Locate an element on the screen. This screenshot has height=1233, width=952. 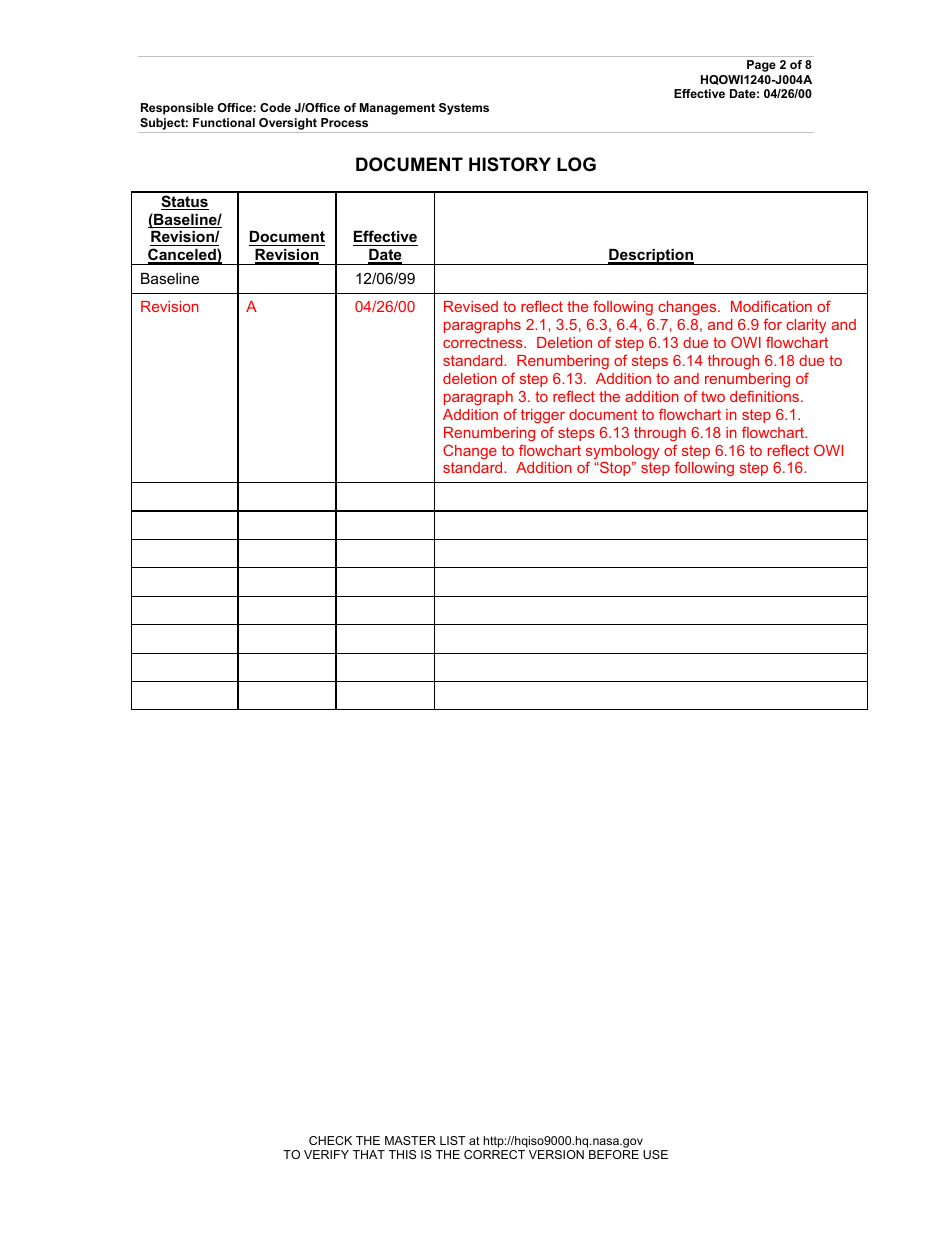
Code is located at coordinates (275, 107).
